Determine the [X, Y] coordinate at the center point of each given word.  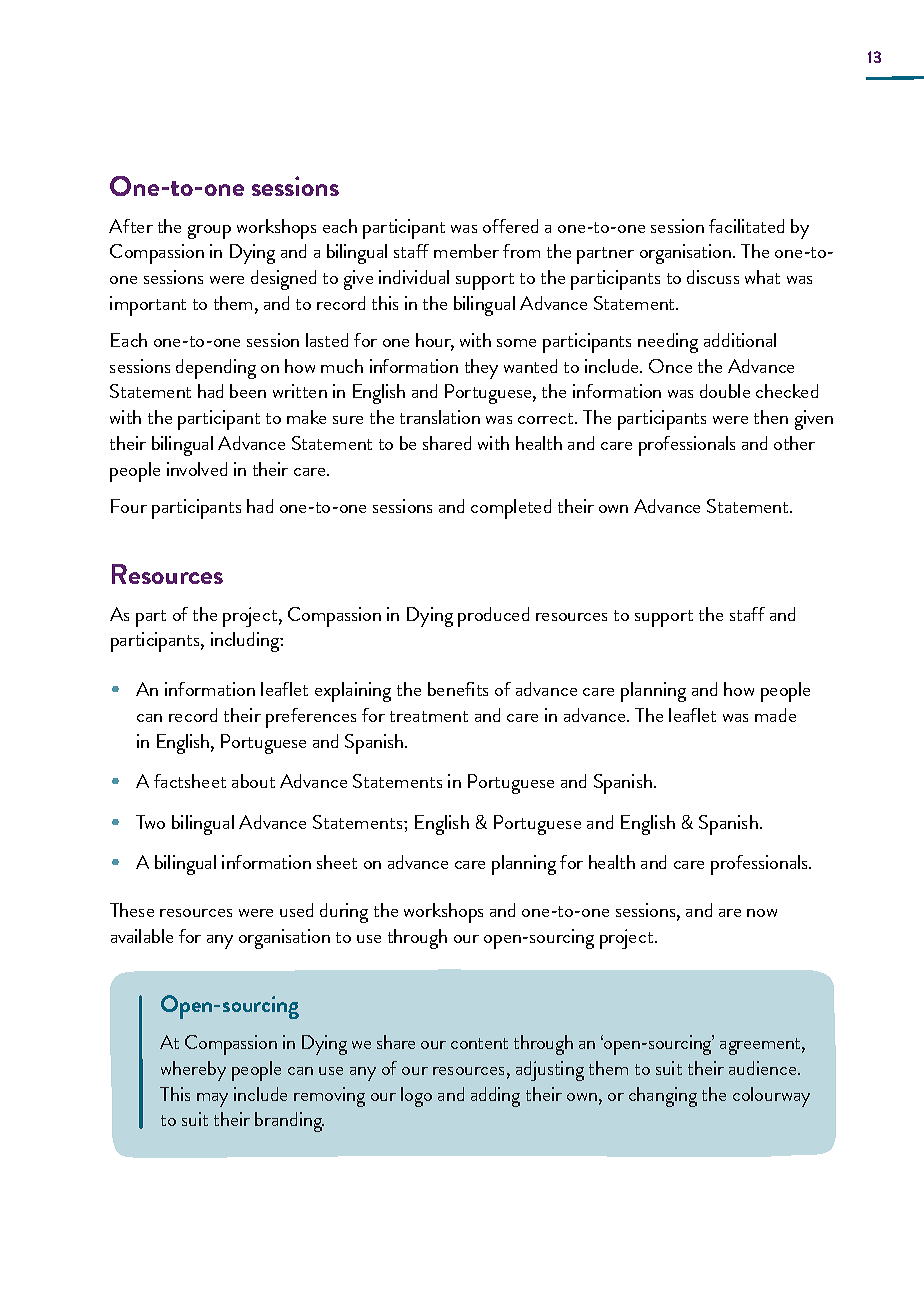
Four [129, 506]
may [212, 1100]
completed [511, 509]
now [762, 913]
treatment [429, 716]
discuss [713, 277]
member [466, 251]
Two [150, 822]
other [794, 443]
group [209, 232]
